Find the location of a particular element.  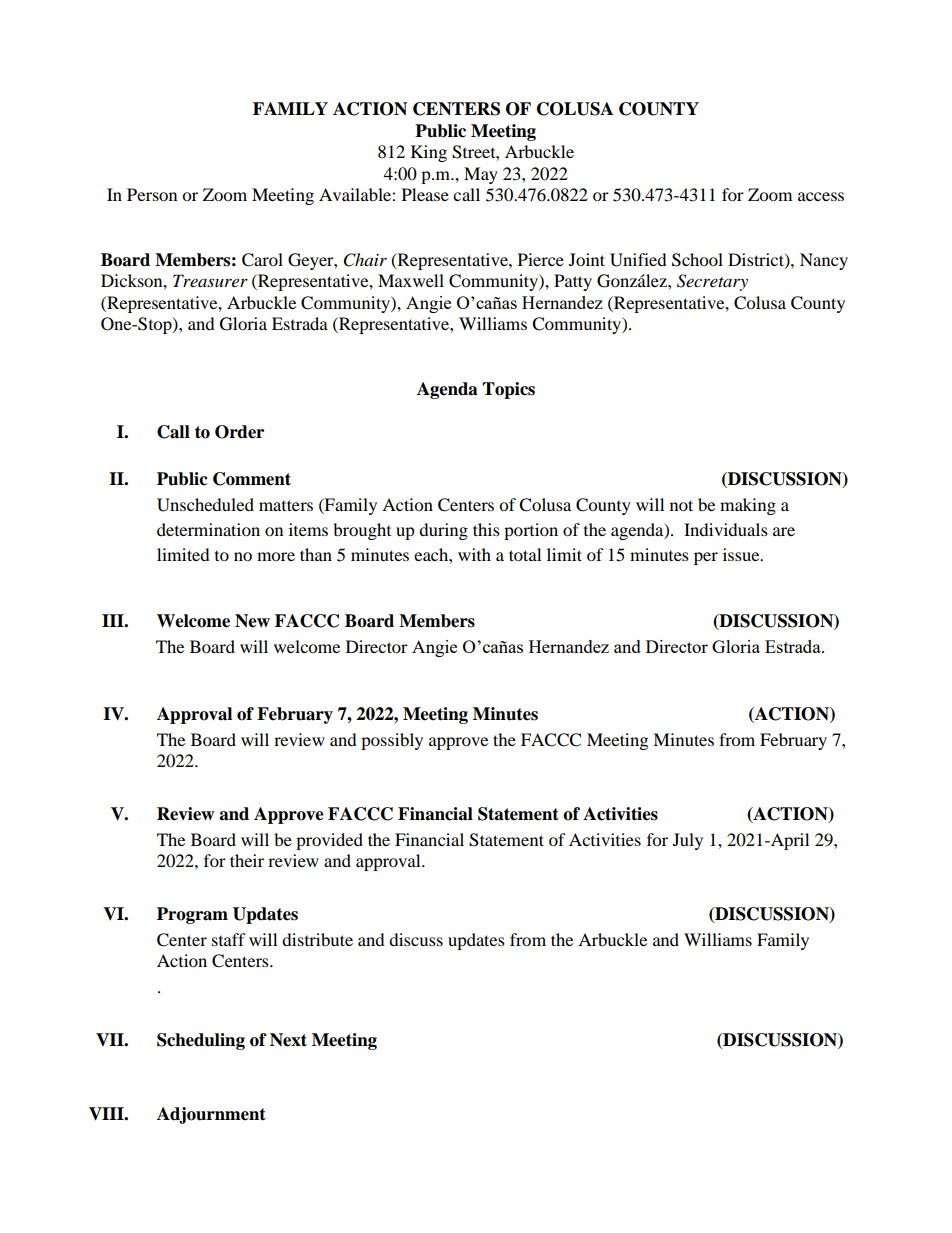

Adjournment is located at coordinates (211, 1115).
